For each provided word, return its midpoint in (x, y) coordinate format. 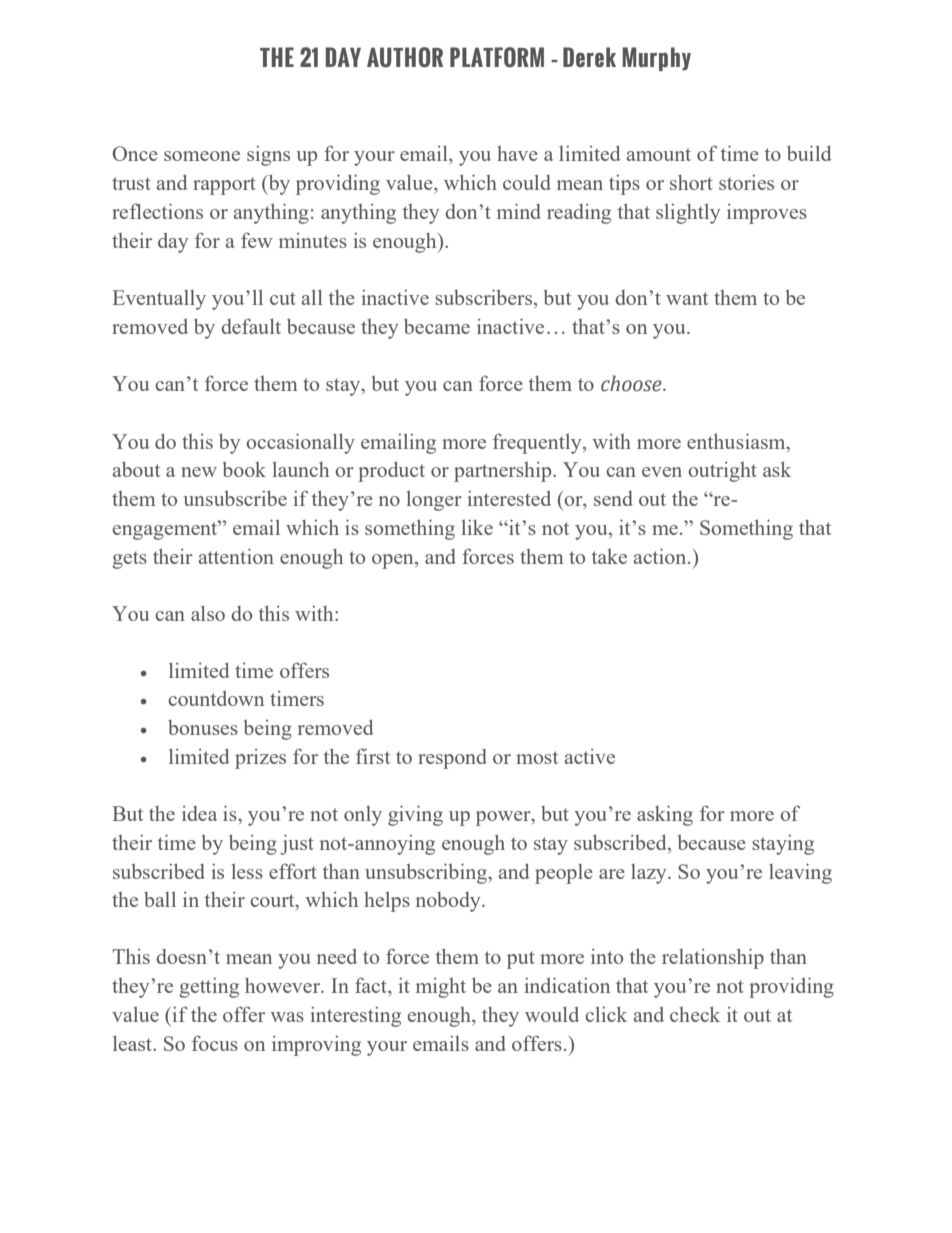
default (251, 326)
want (687, 298)
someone (202, 156)
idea (199, 813)
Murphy (656, 59)
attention (236, 556)
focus (215, 1043)
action (661, 556)
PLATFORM (497, 57)
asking (665, 815)
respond (452, 759)
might (441, 988)
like (477, 527)
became (437, 326)
